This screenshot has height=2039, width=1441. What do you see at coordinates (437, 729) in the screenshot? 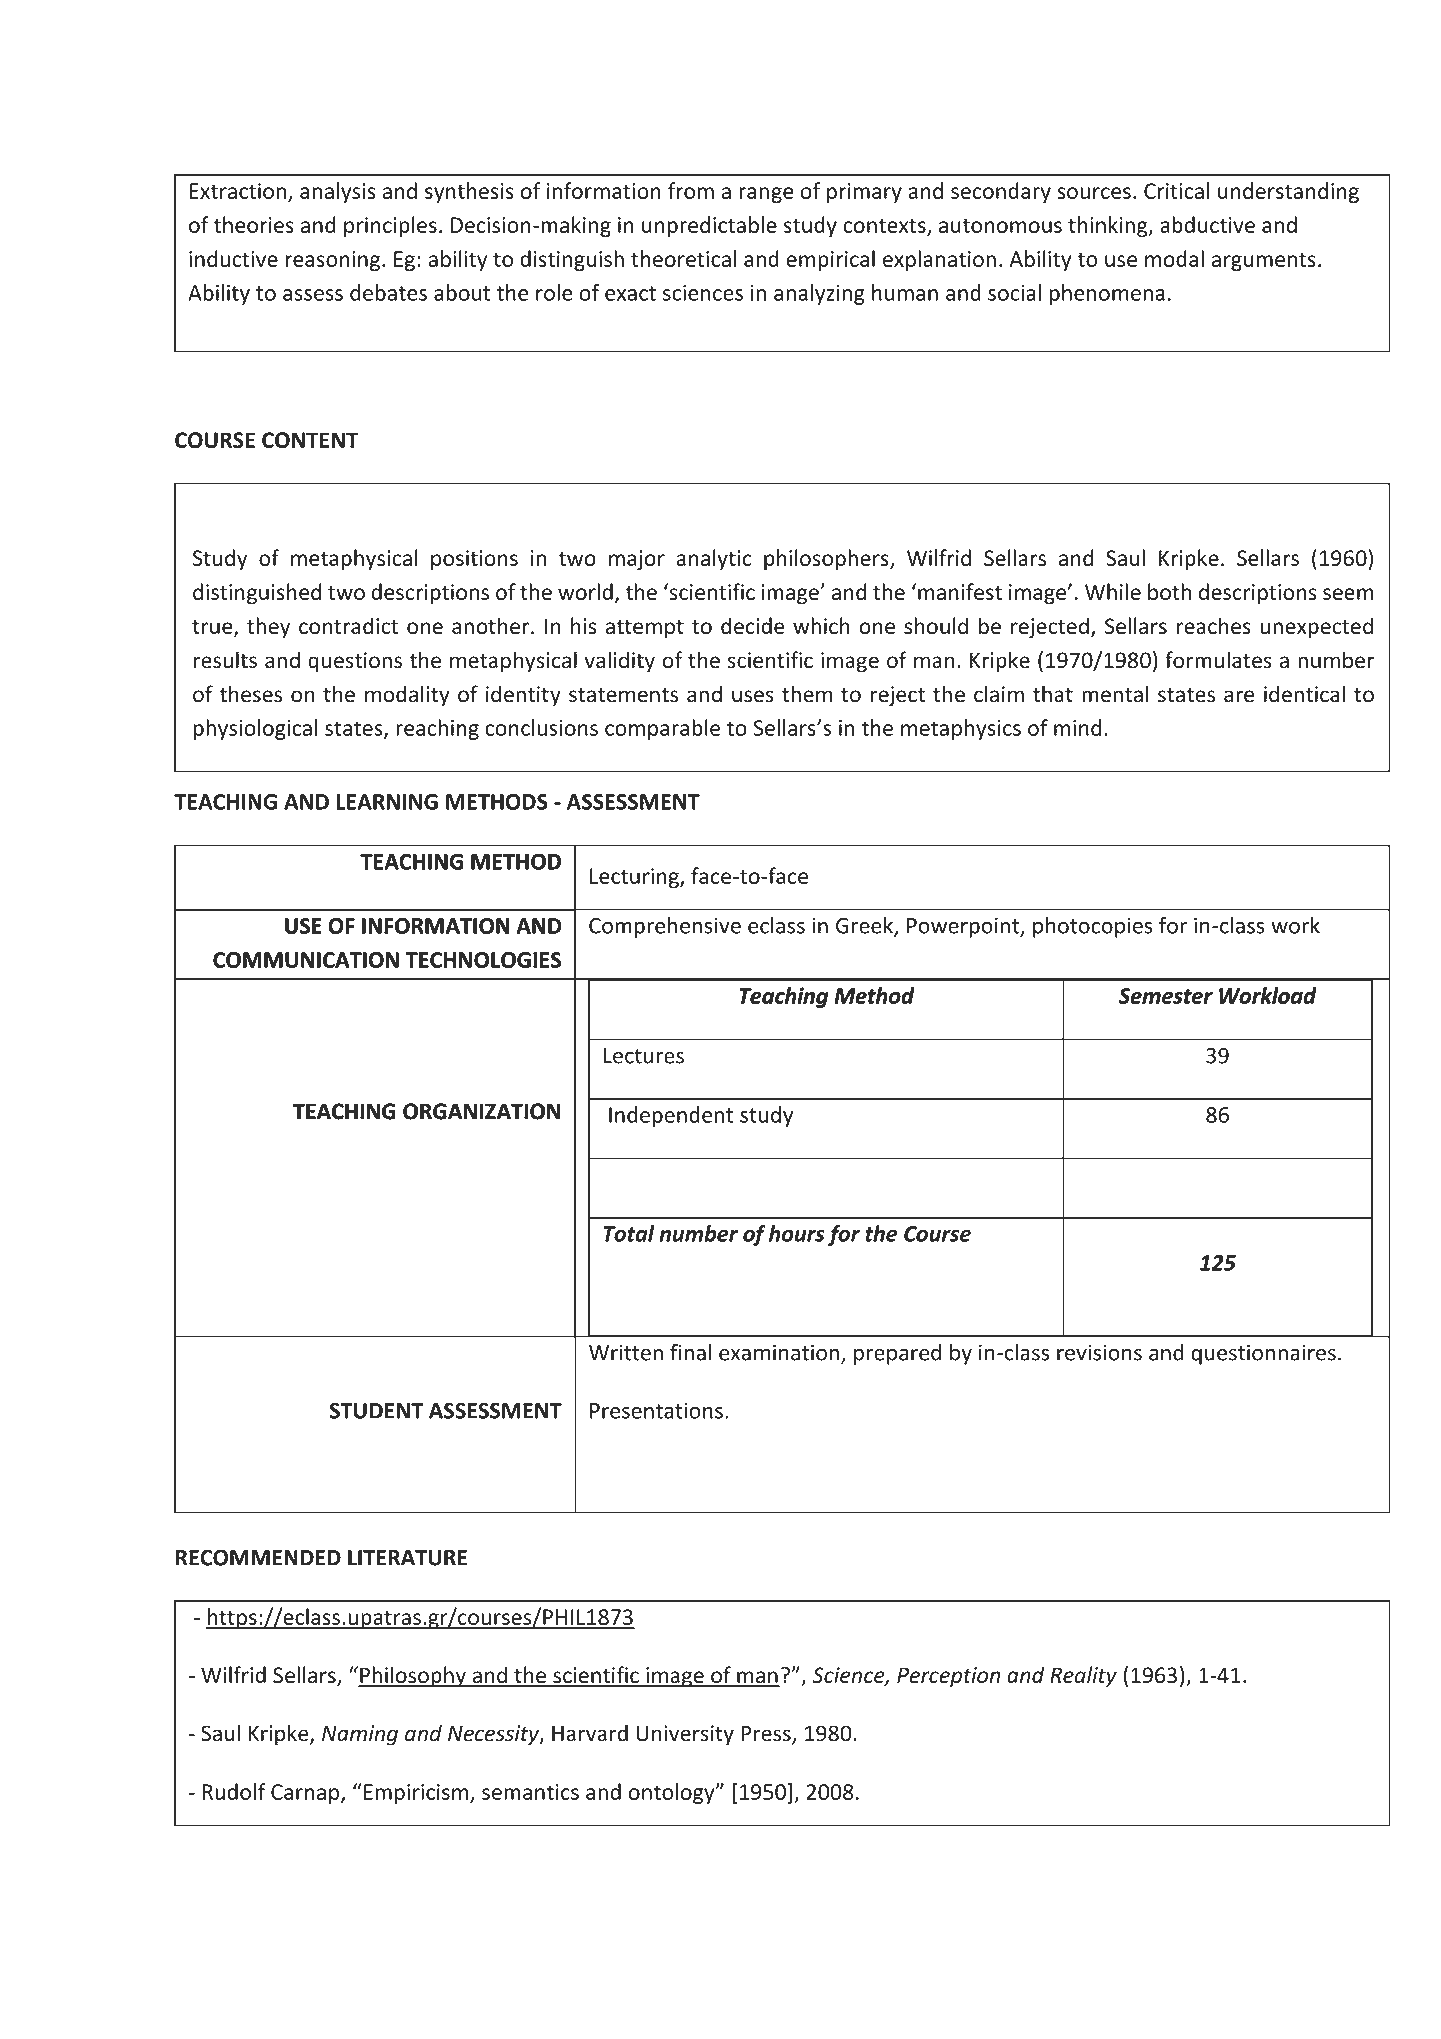
I see `reaching` at bounding box center [437, 729].
